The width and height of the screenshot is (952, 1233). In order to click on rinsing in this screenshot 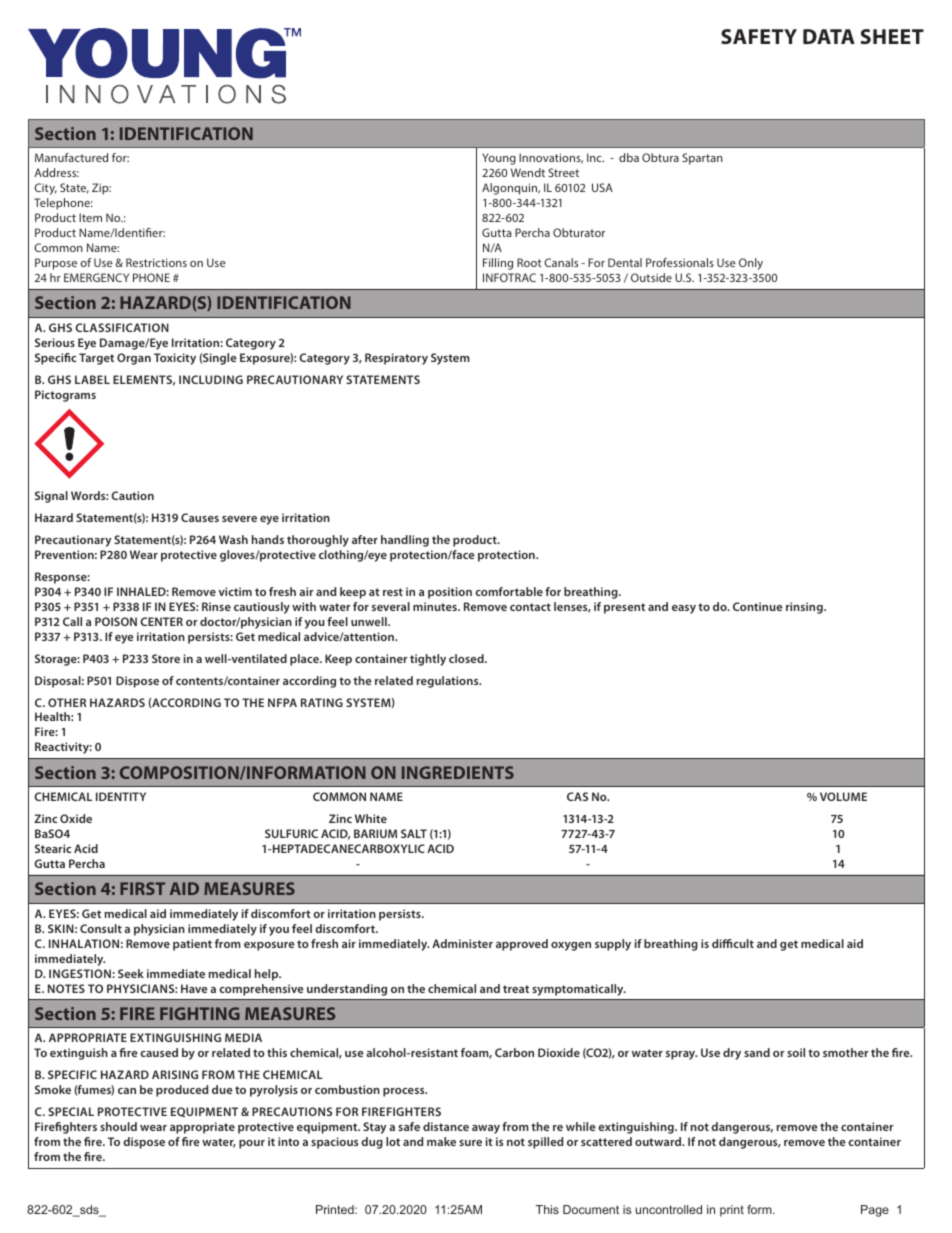, I will do `click(805, 608)`.
